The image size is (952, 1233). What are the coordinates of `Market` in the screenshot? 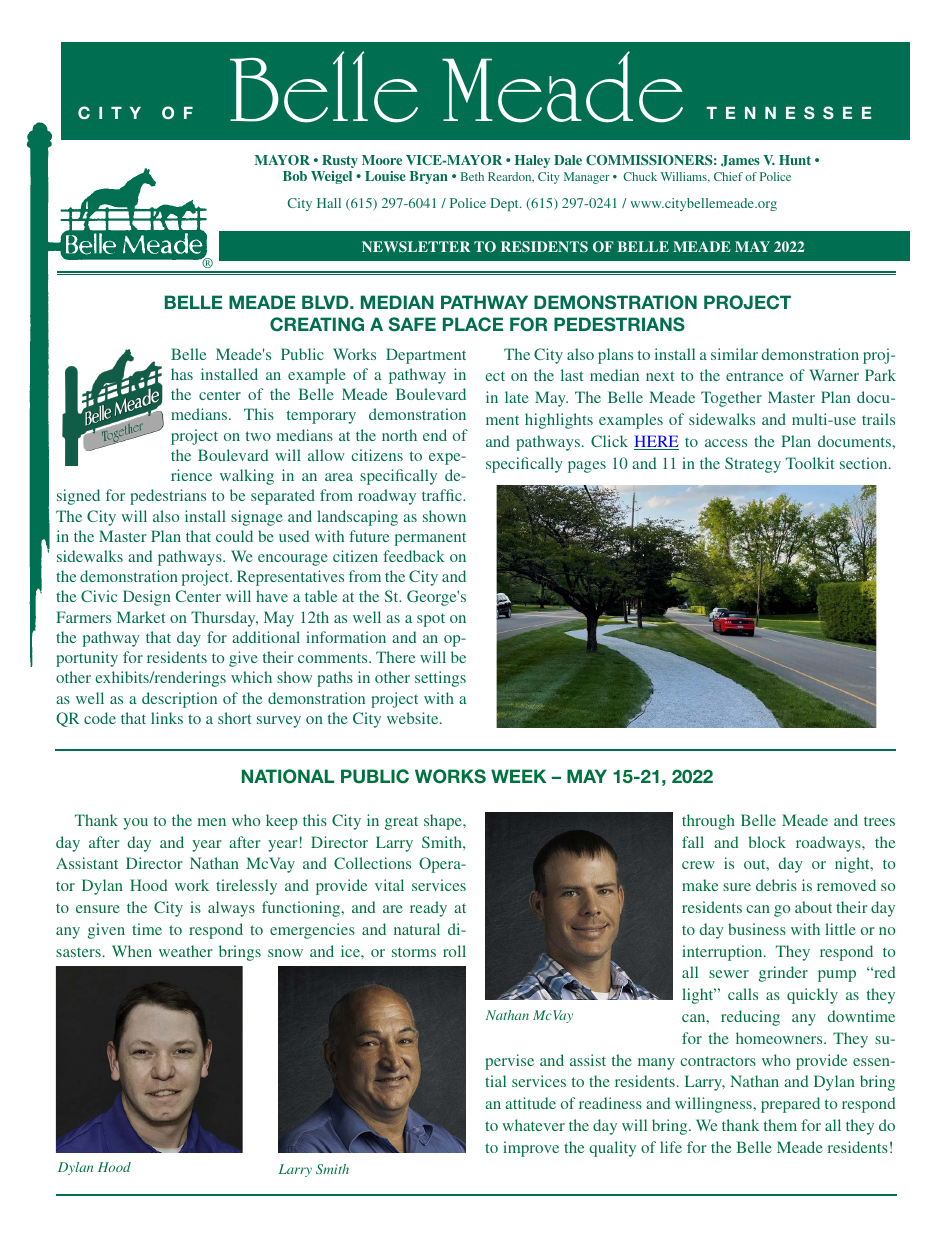 It's located at (141, 617).
